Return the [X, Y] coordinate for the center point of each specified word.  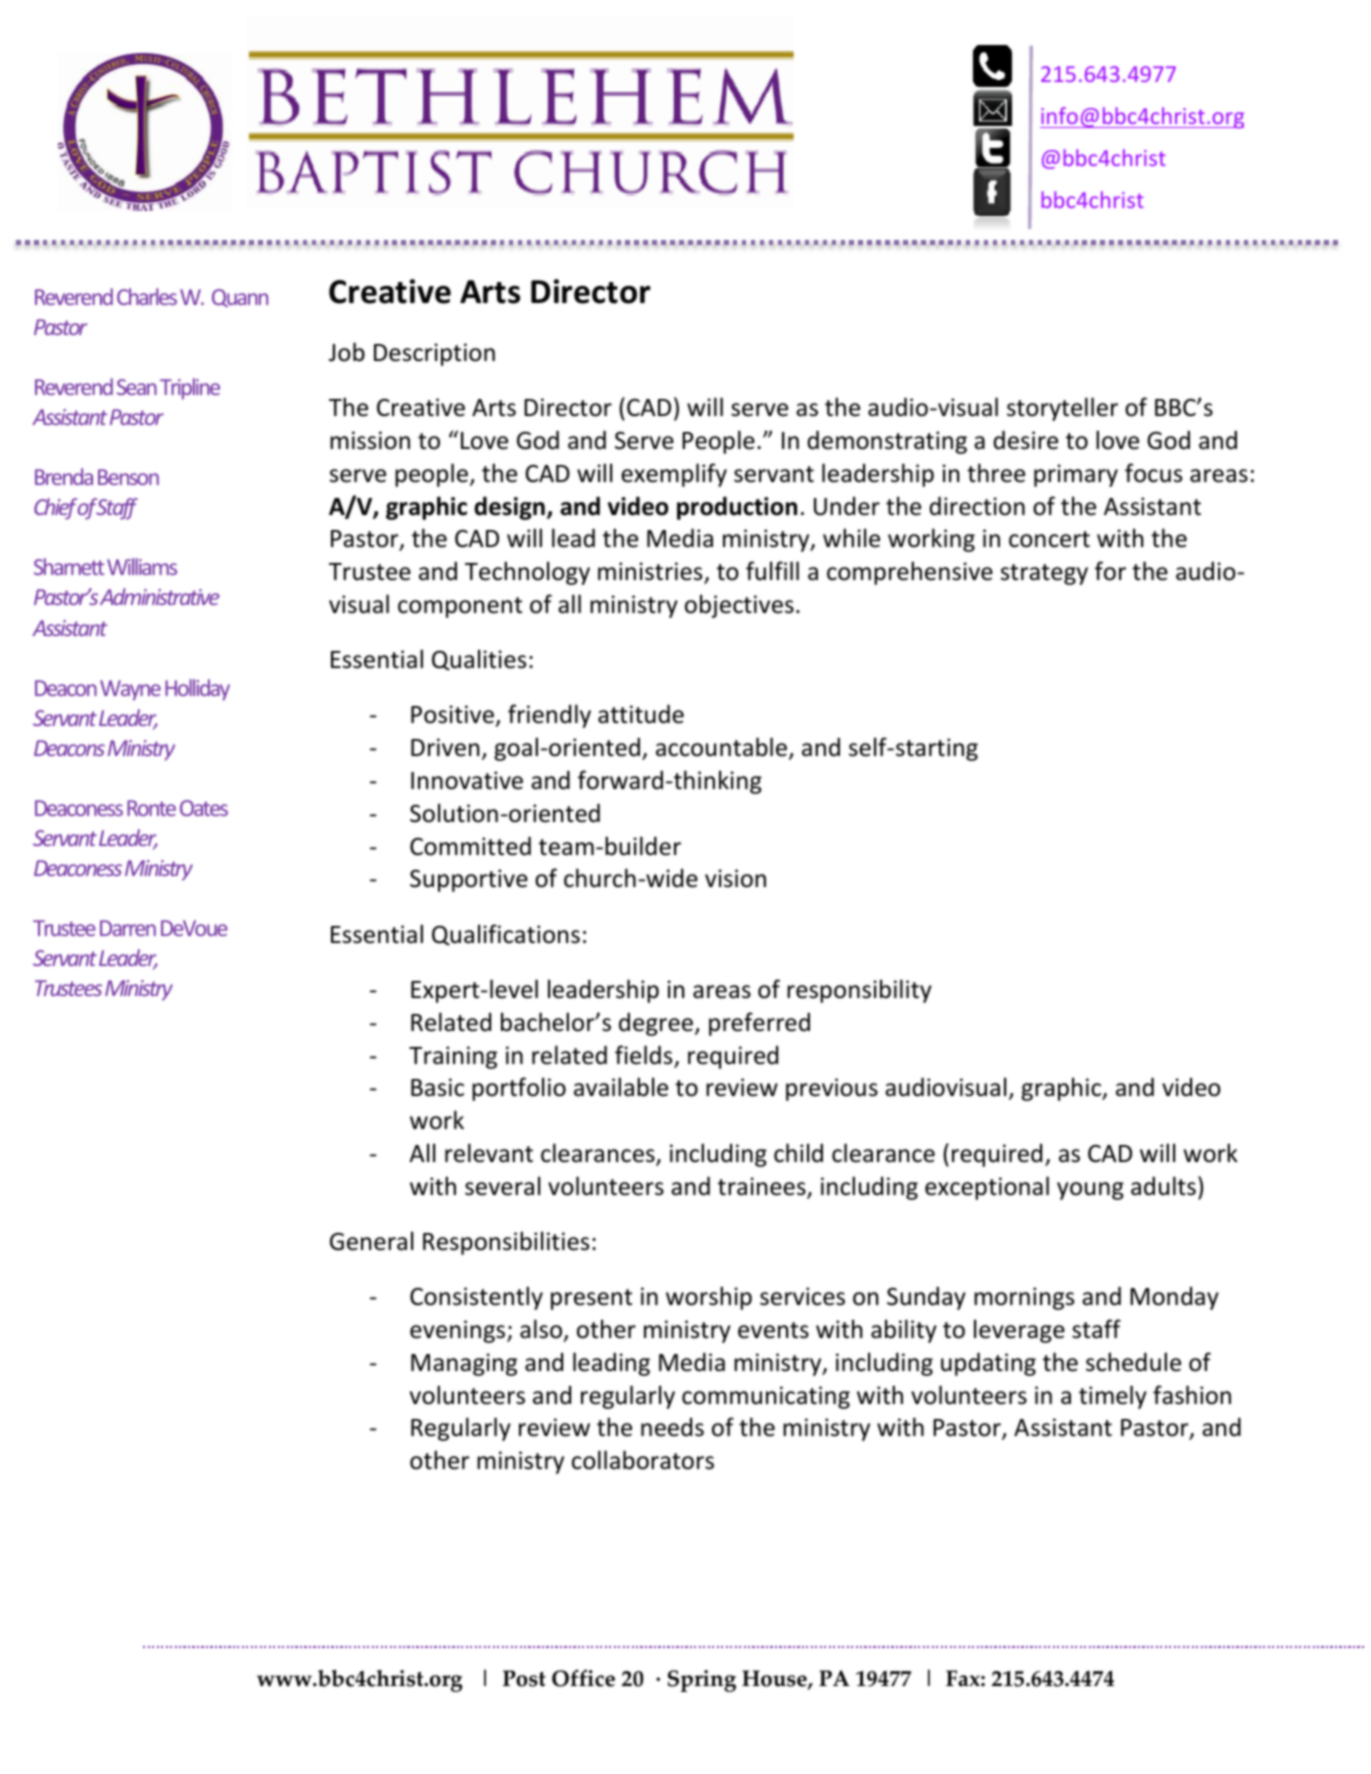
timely [1113, 1397]
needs [672, 1427]
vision [735, 878]
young [1090, 1191]
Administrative [160, 596]
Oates [204, 808]
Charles [147, 296]
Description [434, 354]
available [621, 1087]
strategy [1044, 574]
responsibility [859, 991]
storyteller [1062, 409]
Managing [464, 1364]
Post [524, 1678]
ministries [651, 572]
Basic [437, 1087]
